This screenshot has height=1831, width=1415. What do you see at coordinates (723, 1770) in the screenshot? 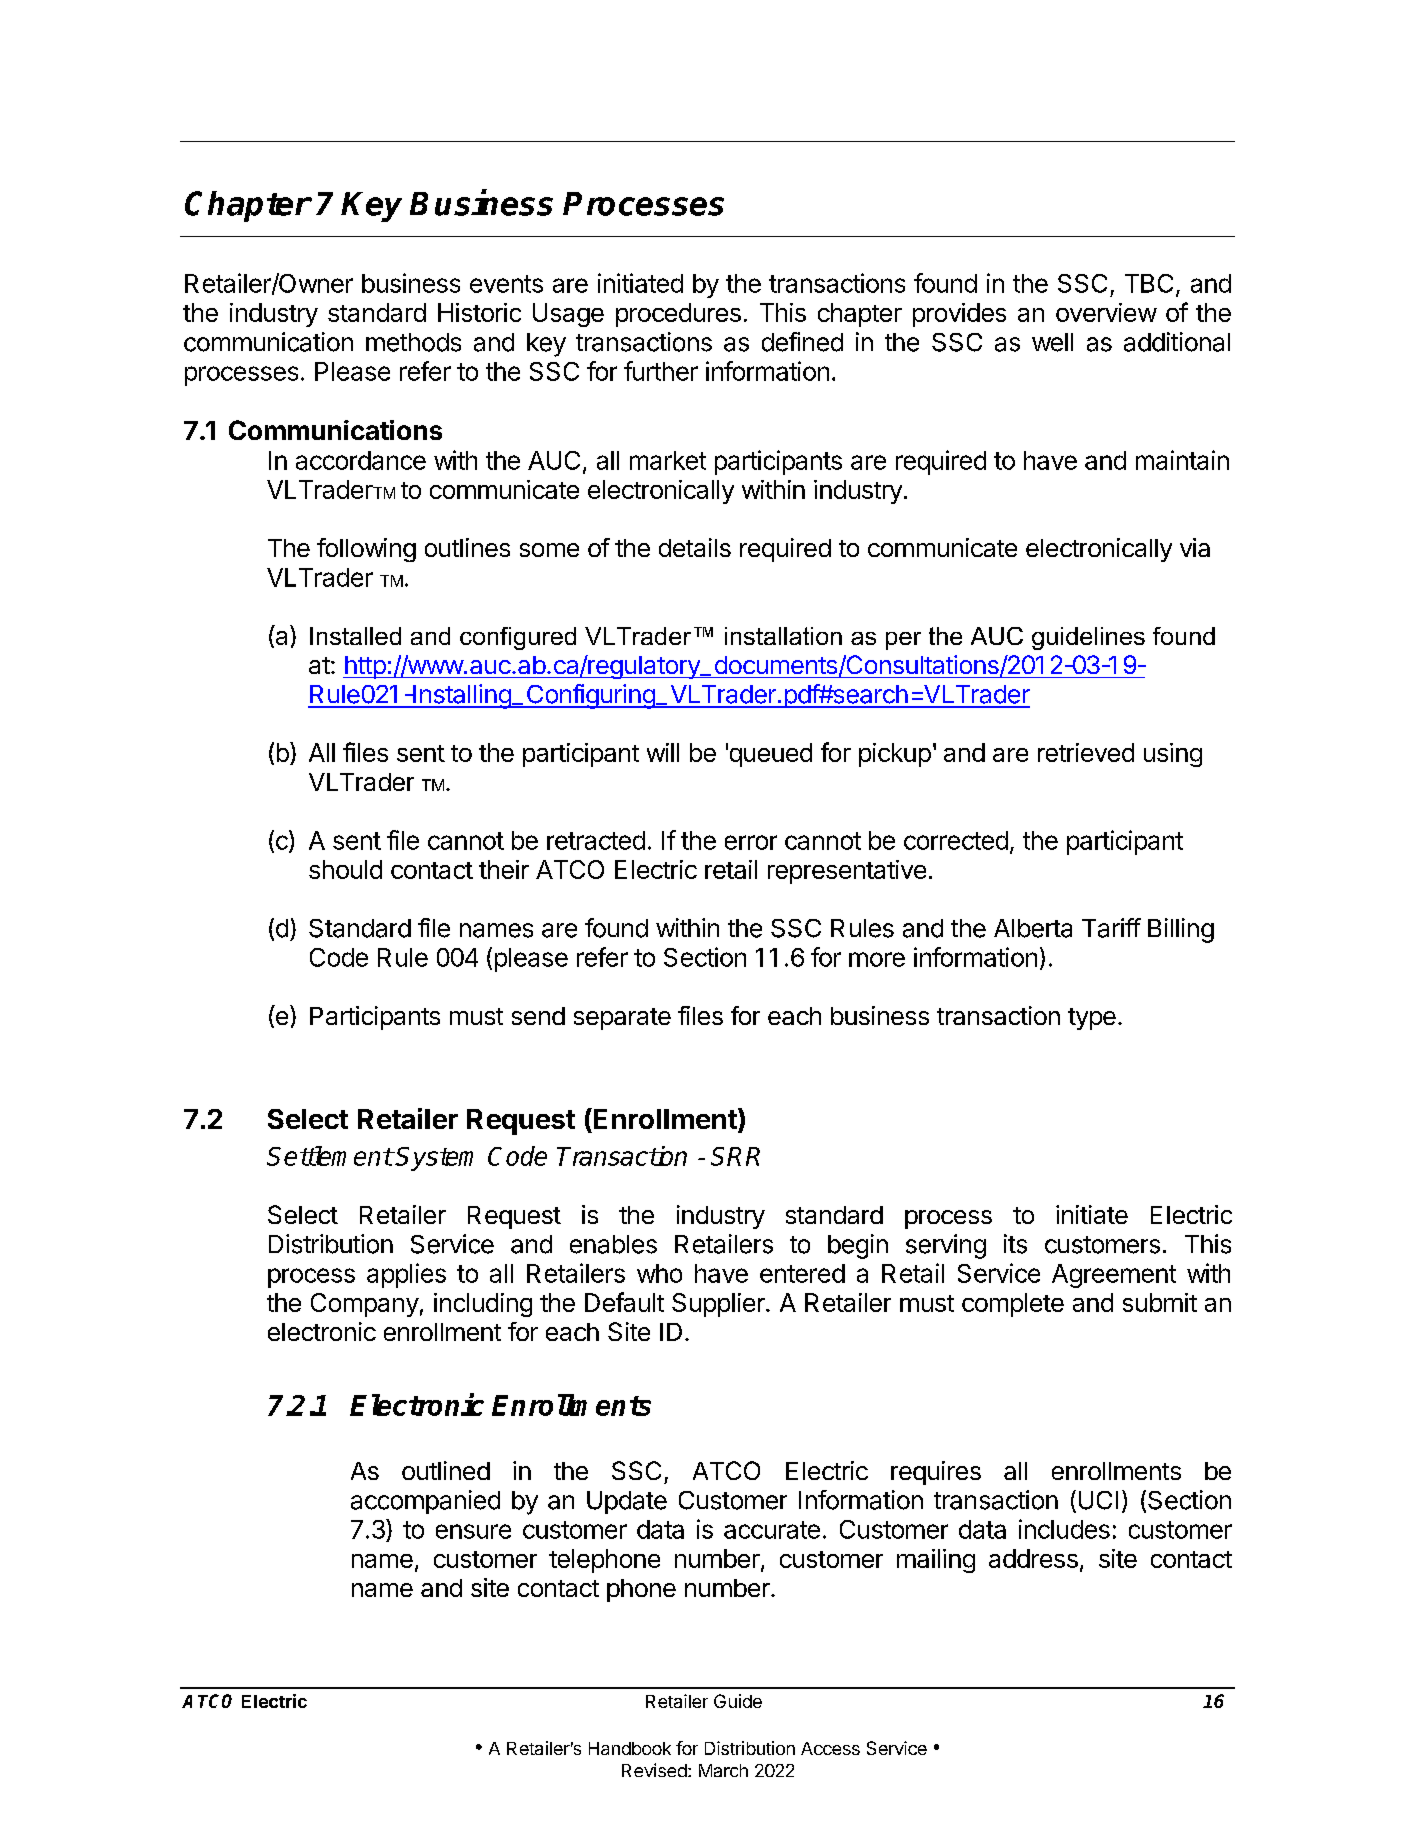
I see `March` at bounding box center [723, 1770].
